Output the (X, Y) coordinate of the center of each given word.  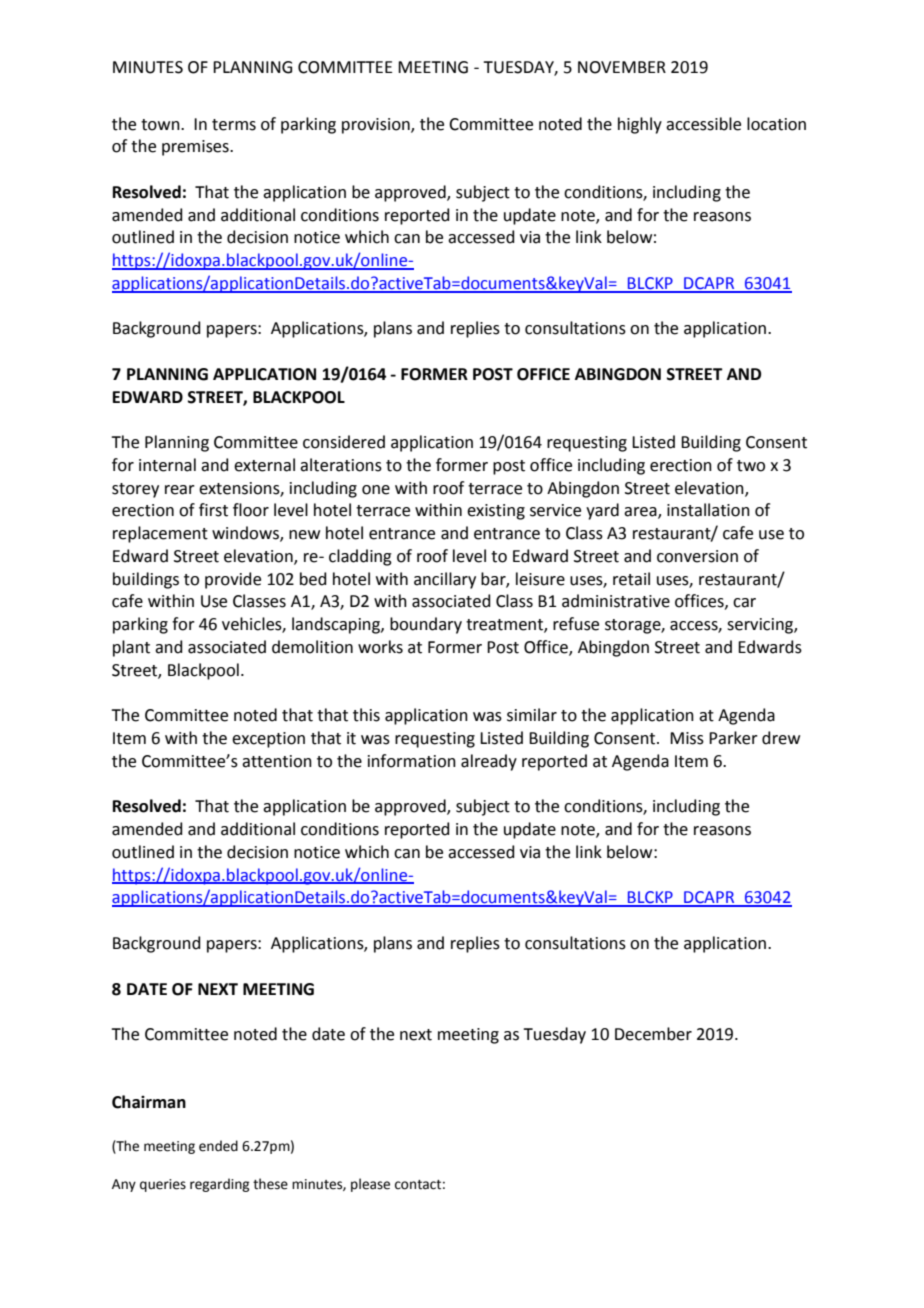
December (653, 1034)
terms (234, 125)
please (370, 1185)
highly (640, 125)
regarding (219, 1185)
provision (377, 126)
